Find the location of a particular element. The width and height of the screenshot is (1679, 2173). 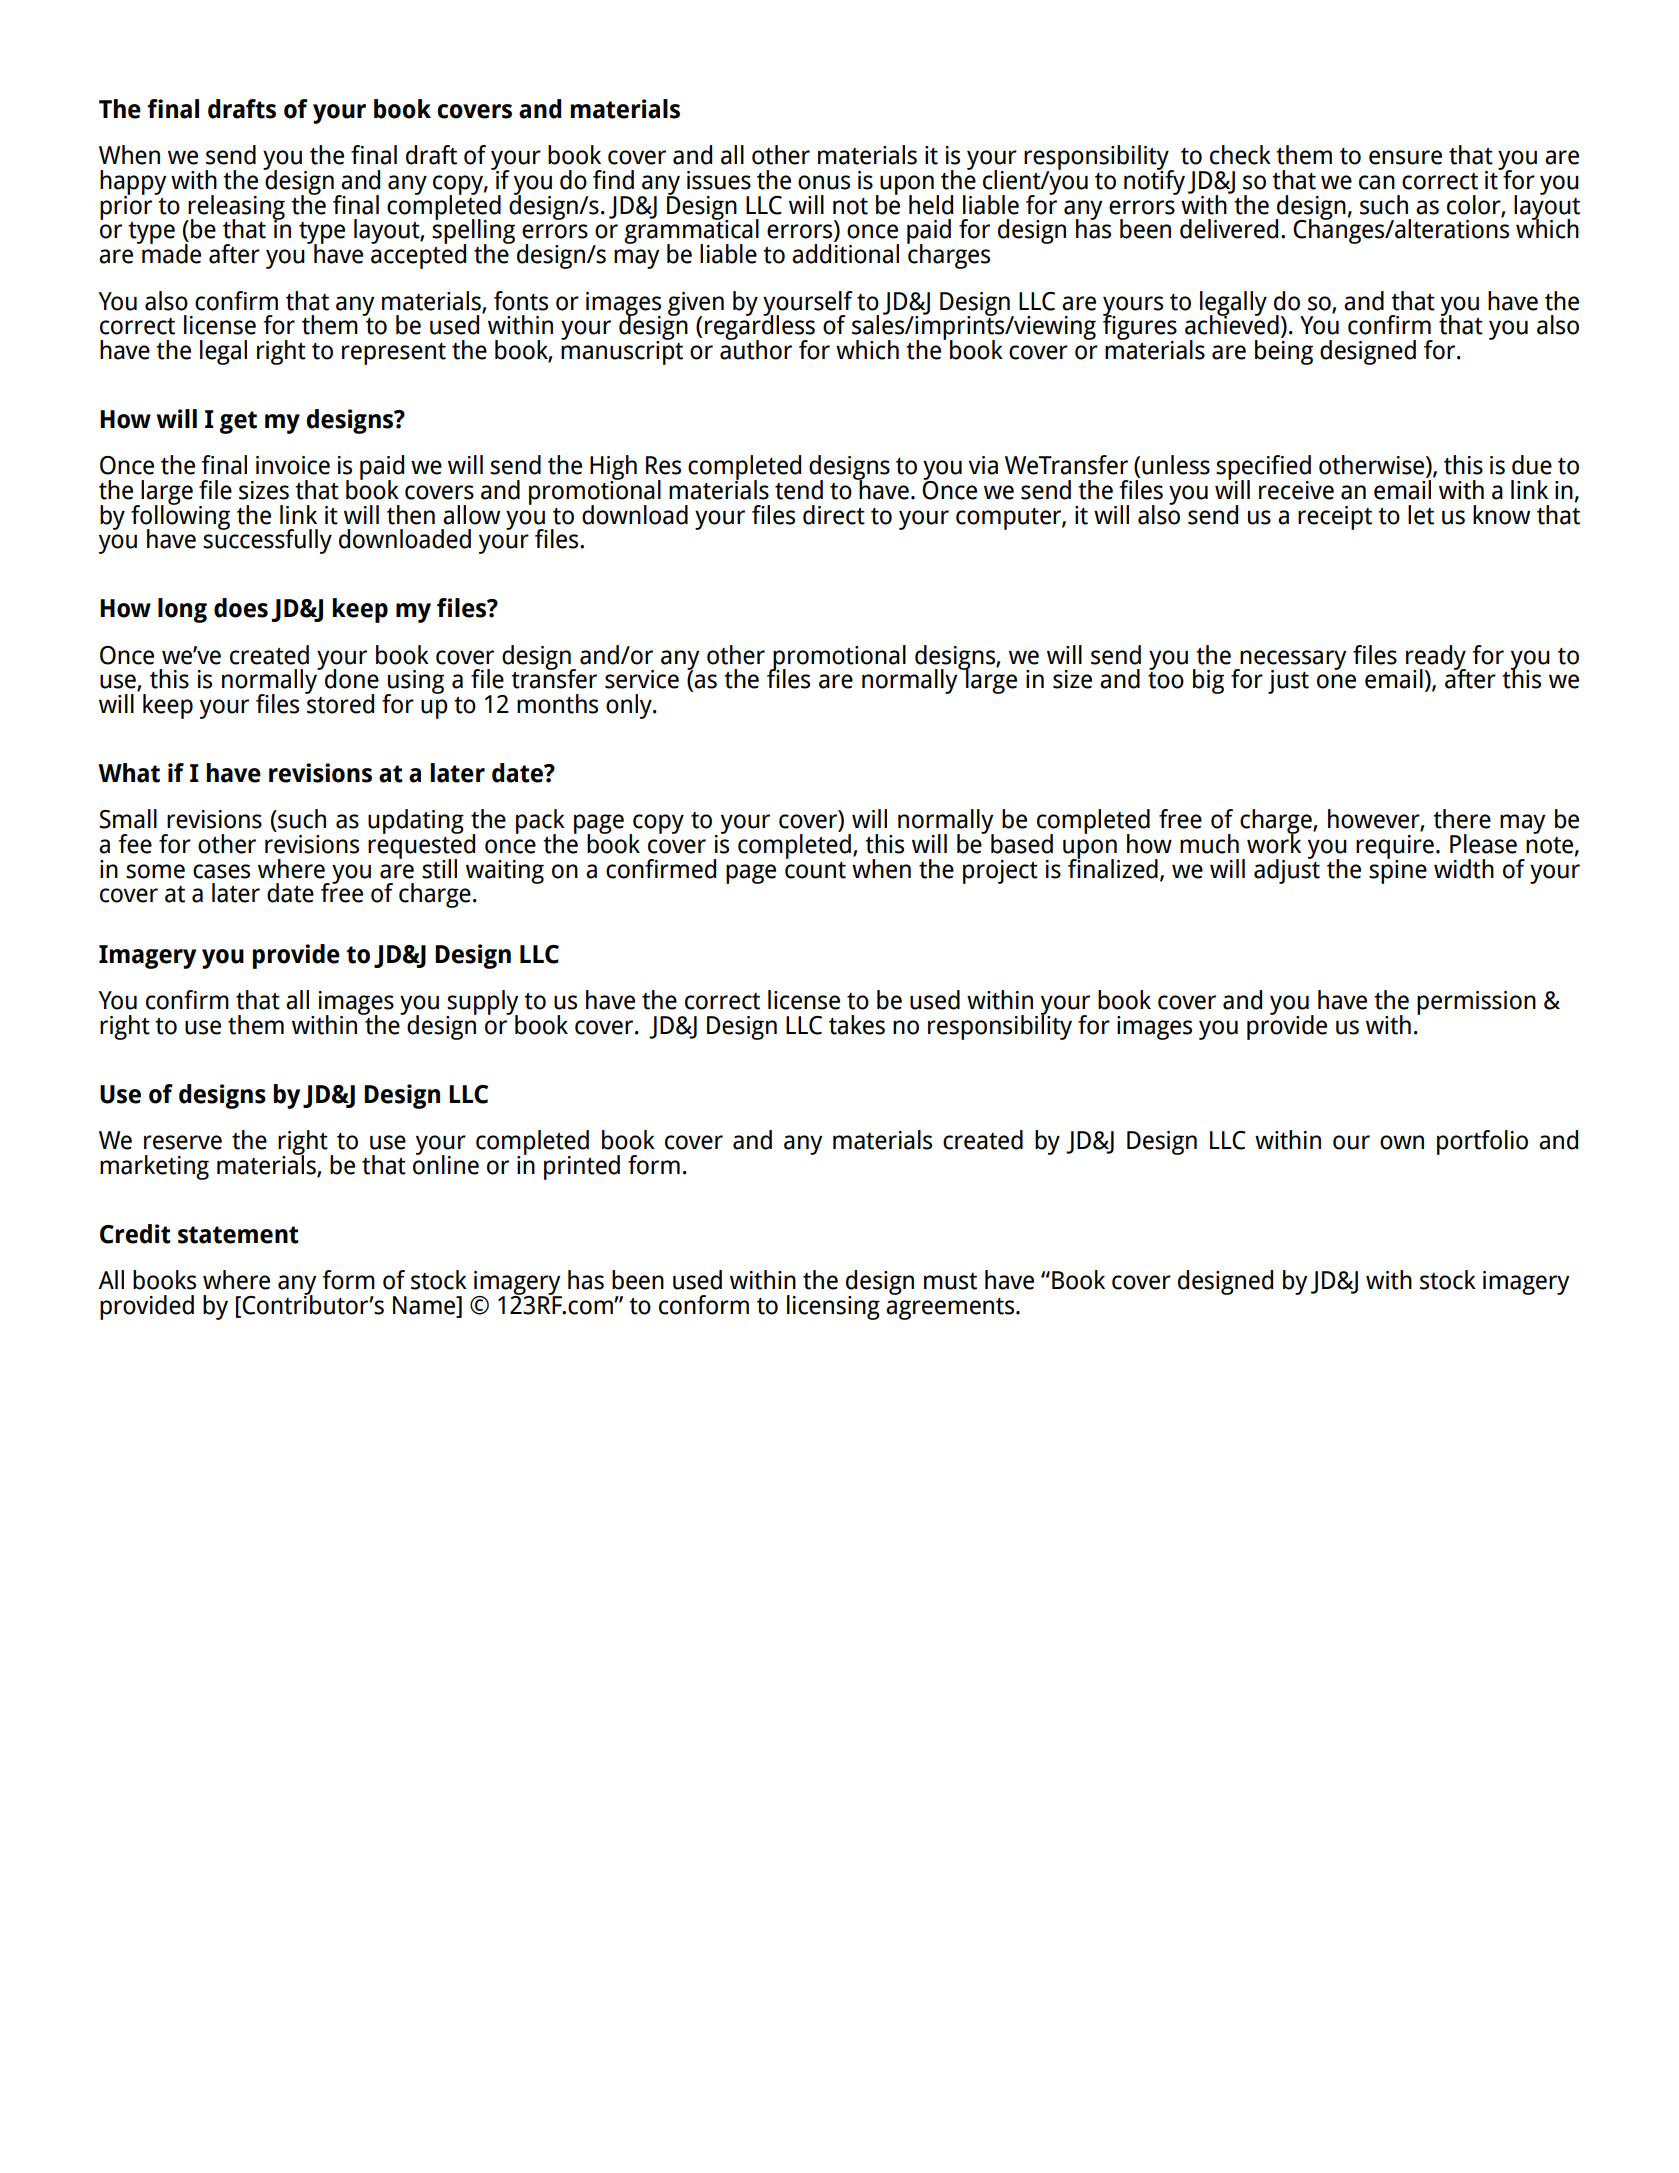

releasing is located at coordinates (235, 208).
